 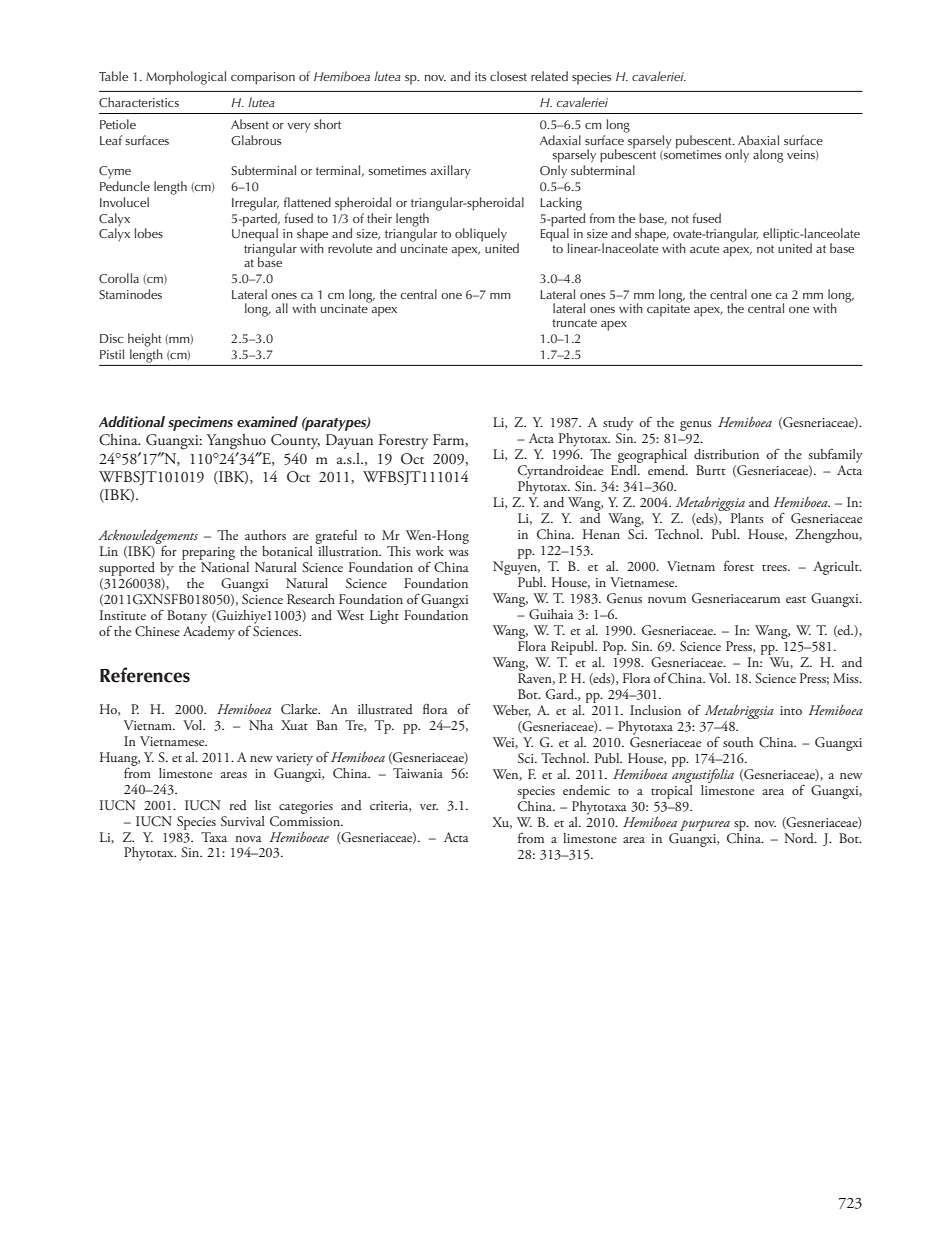 What do you see at coordinates (796, 599) in the image?
I see `east` at bounding box center [796, 599].
